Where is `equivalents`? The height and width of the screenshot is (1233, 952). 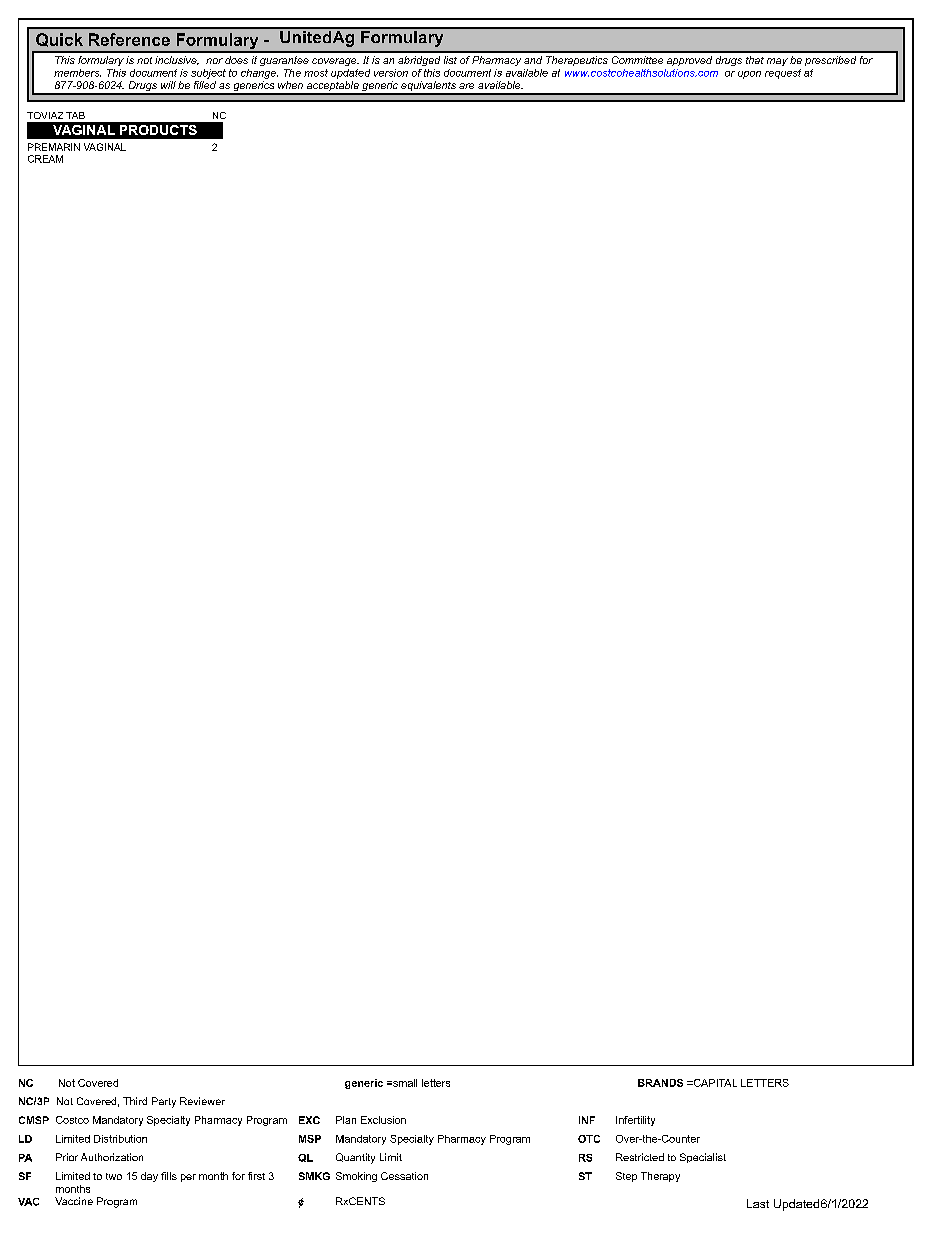 equivalents is located at coordinates (428, 87).
